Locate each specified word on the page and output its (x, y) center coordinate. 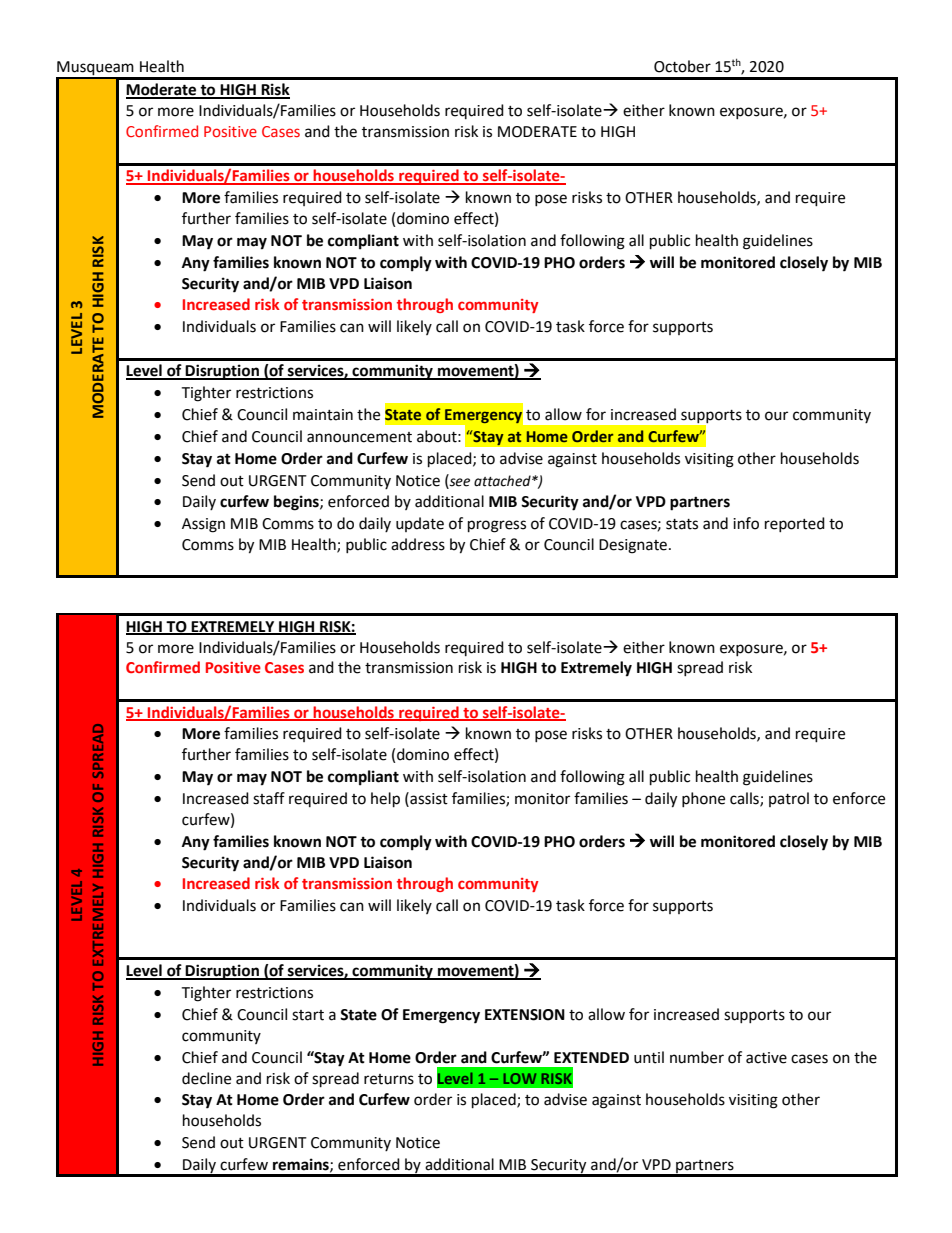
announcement (359, 437)
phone (703, 799)
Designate (633, 546)
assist (428, 798)
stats (682, 524)
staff (269, 798)
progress (497, 526)
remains (302, 1165)
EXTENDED (591, 1057)
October (682, 66)
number (697, 1057)
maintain (323, 415)
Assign (203, 525)
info (746, 523)
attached (503, 481)
